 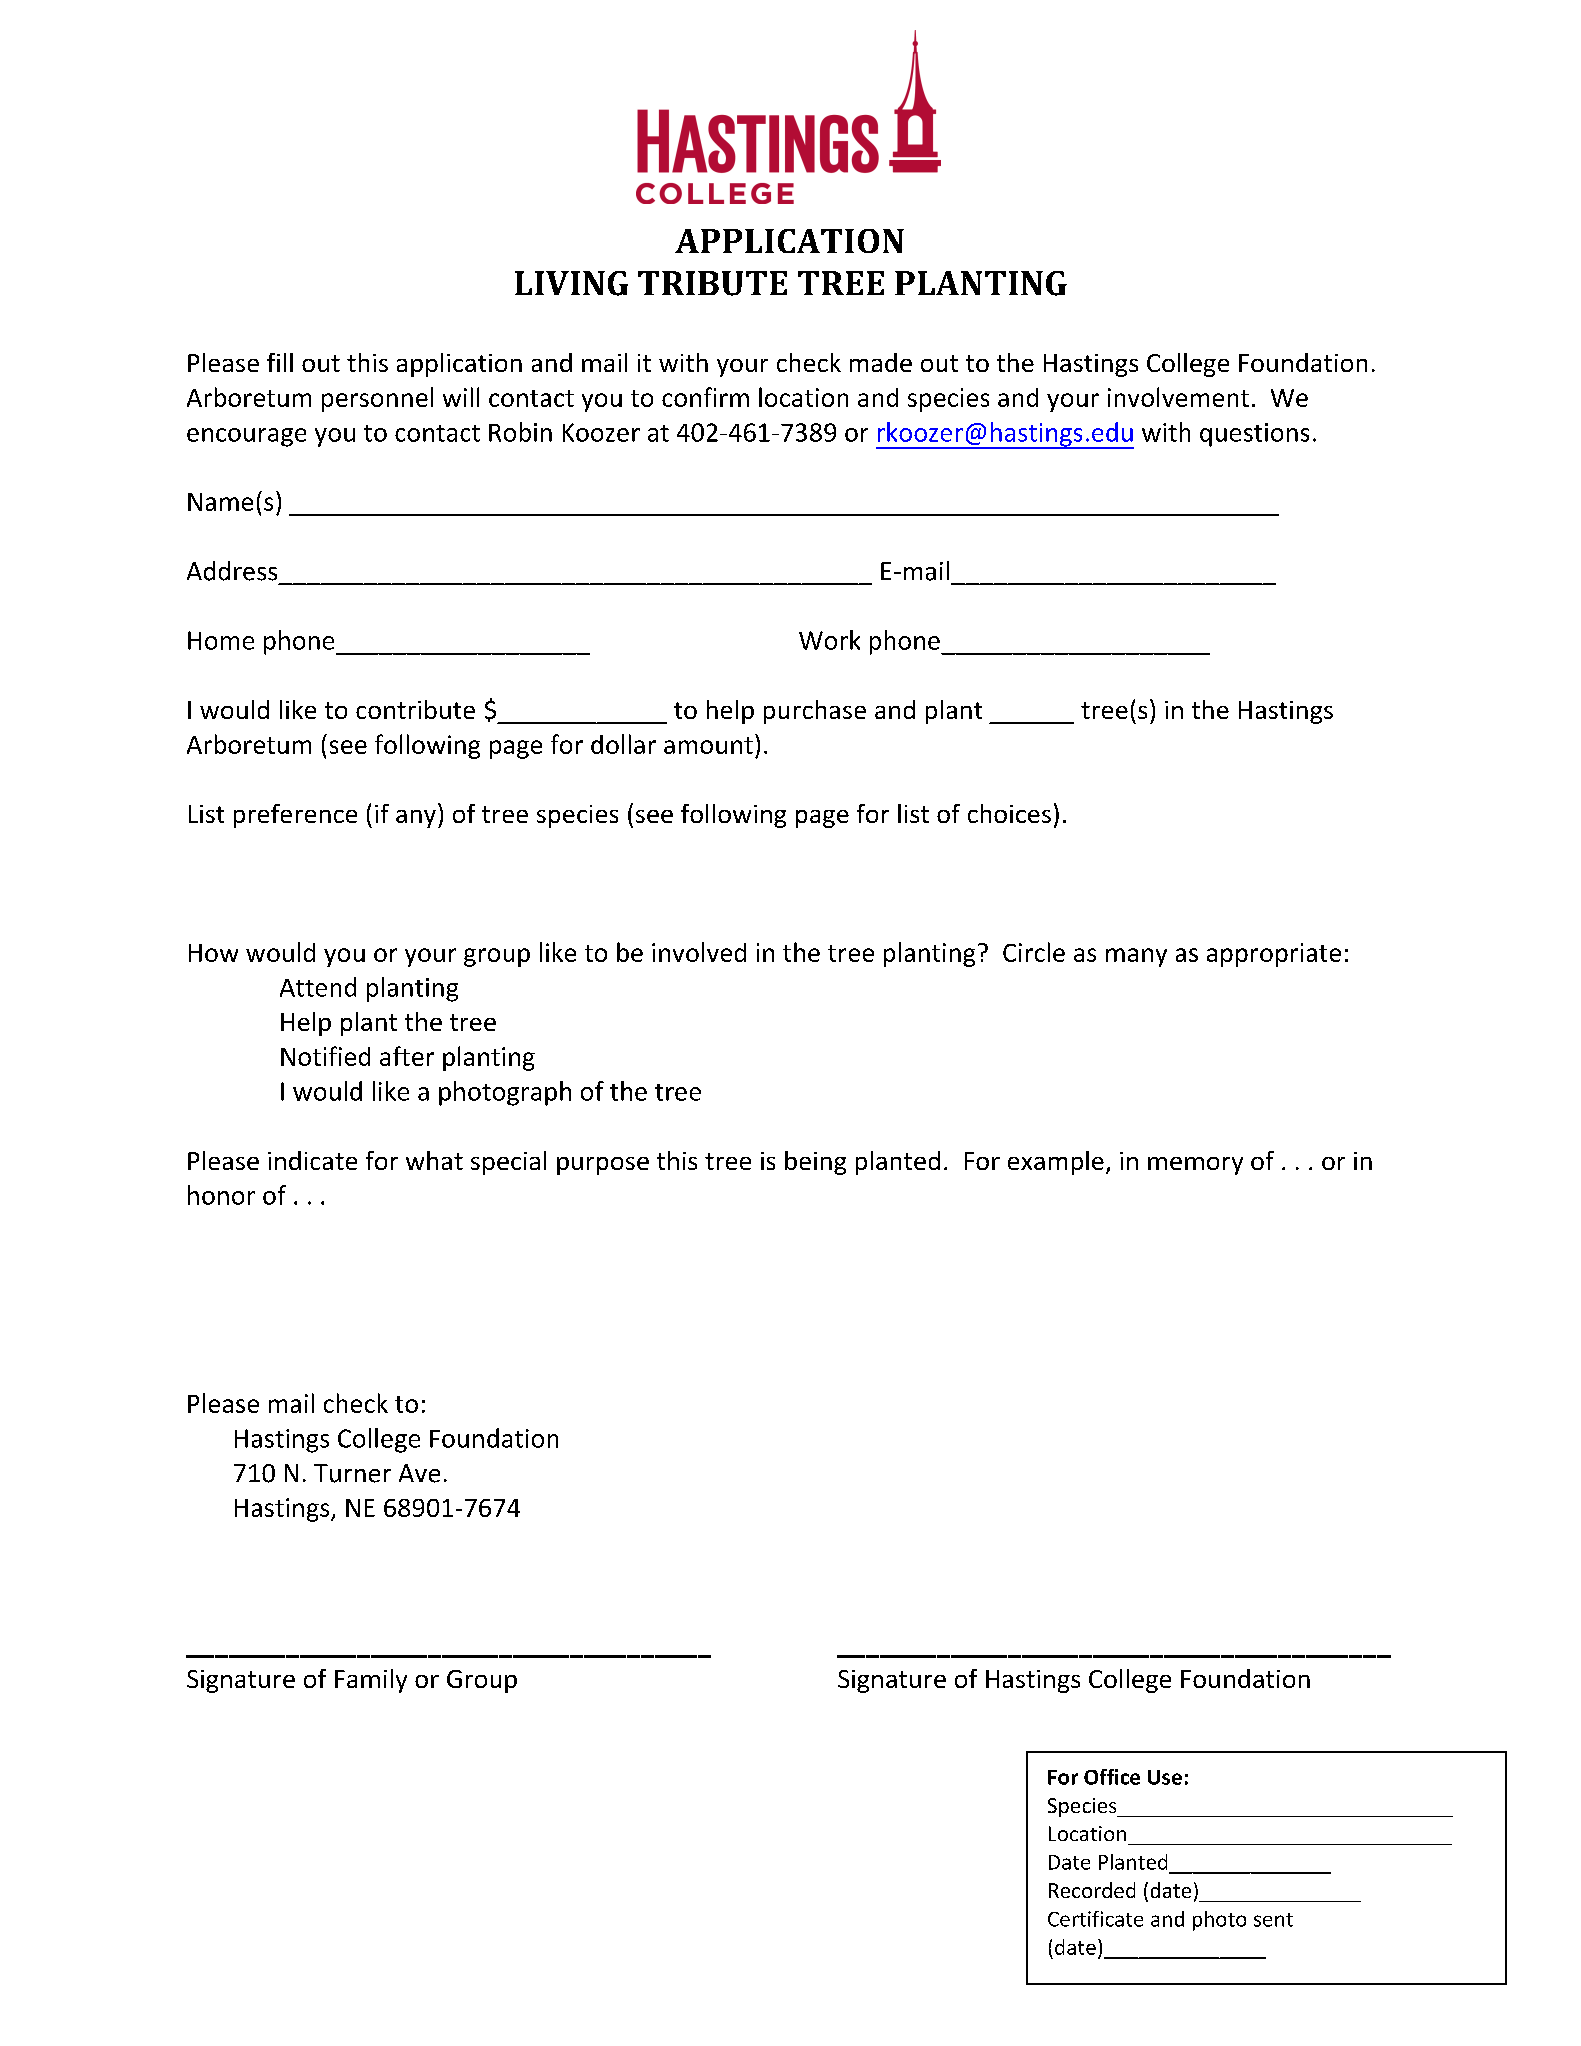 I want to click on involvement, so click(x=1178, y=397).
